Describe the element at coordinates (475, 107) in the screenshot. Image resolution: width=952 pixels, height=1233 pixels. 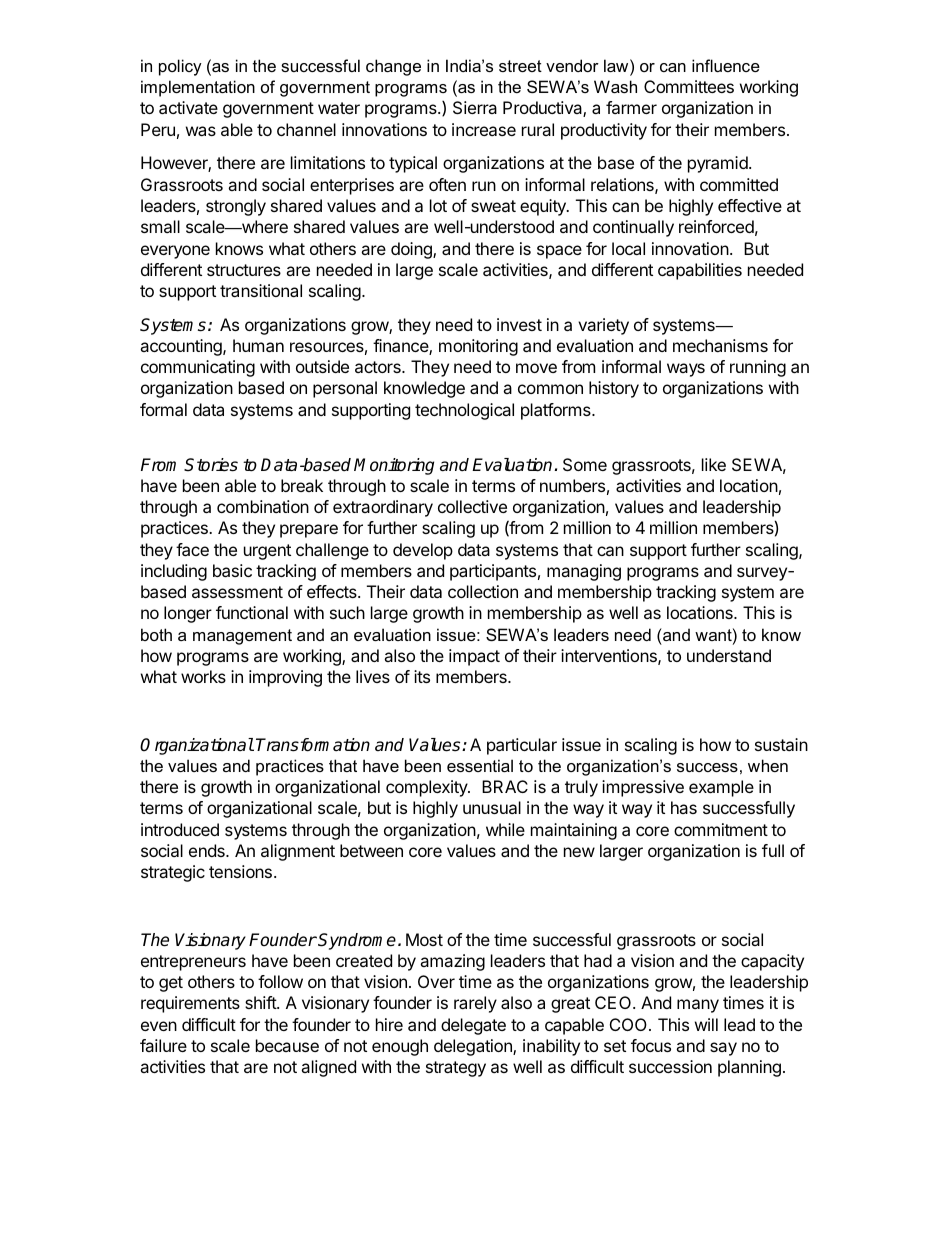
I see `Sierra` at that location.
